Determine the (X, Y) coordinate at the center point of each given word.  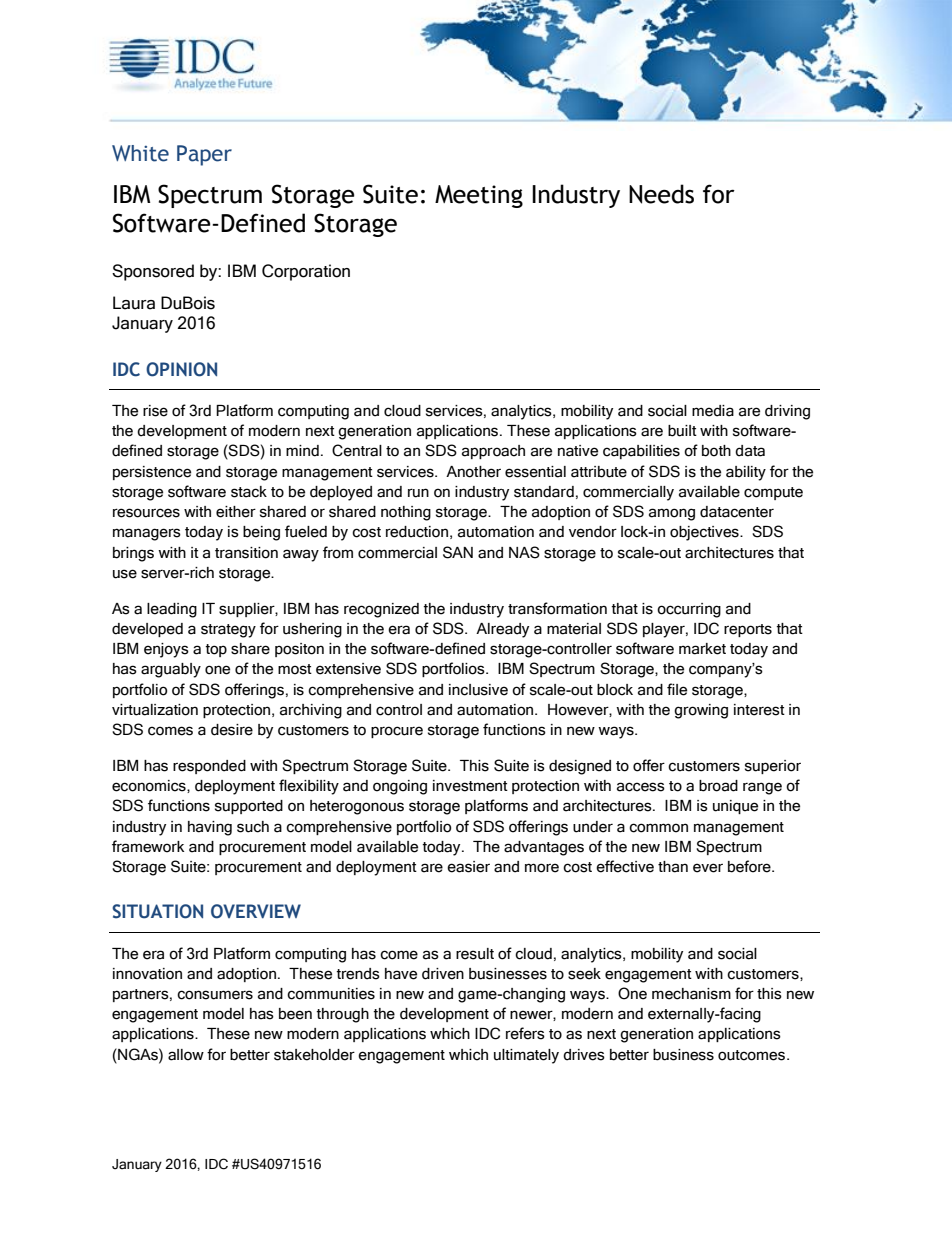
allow (186, 1055)
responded (209, 767)
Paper (204, 155)
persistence (152, 473)
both (716, 451)
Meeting (479, 196)
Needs (661, 194)
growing (701, 711)
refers (525, 1033)
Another (473, 472)
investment (470, 786)
